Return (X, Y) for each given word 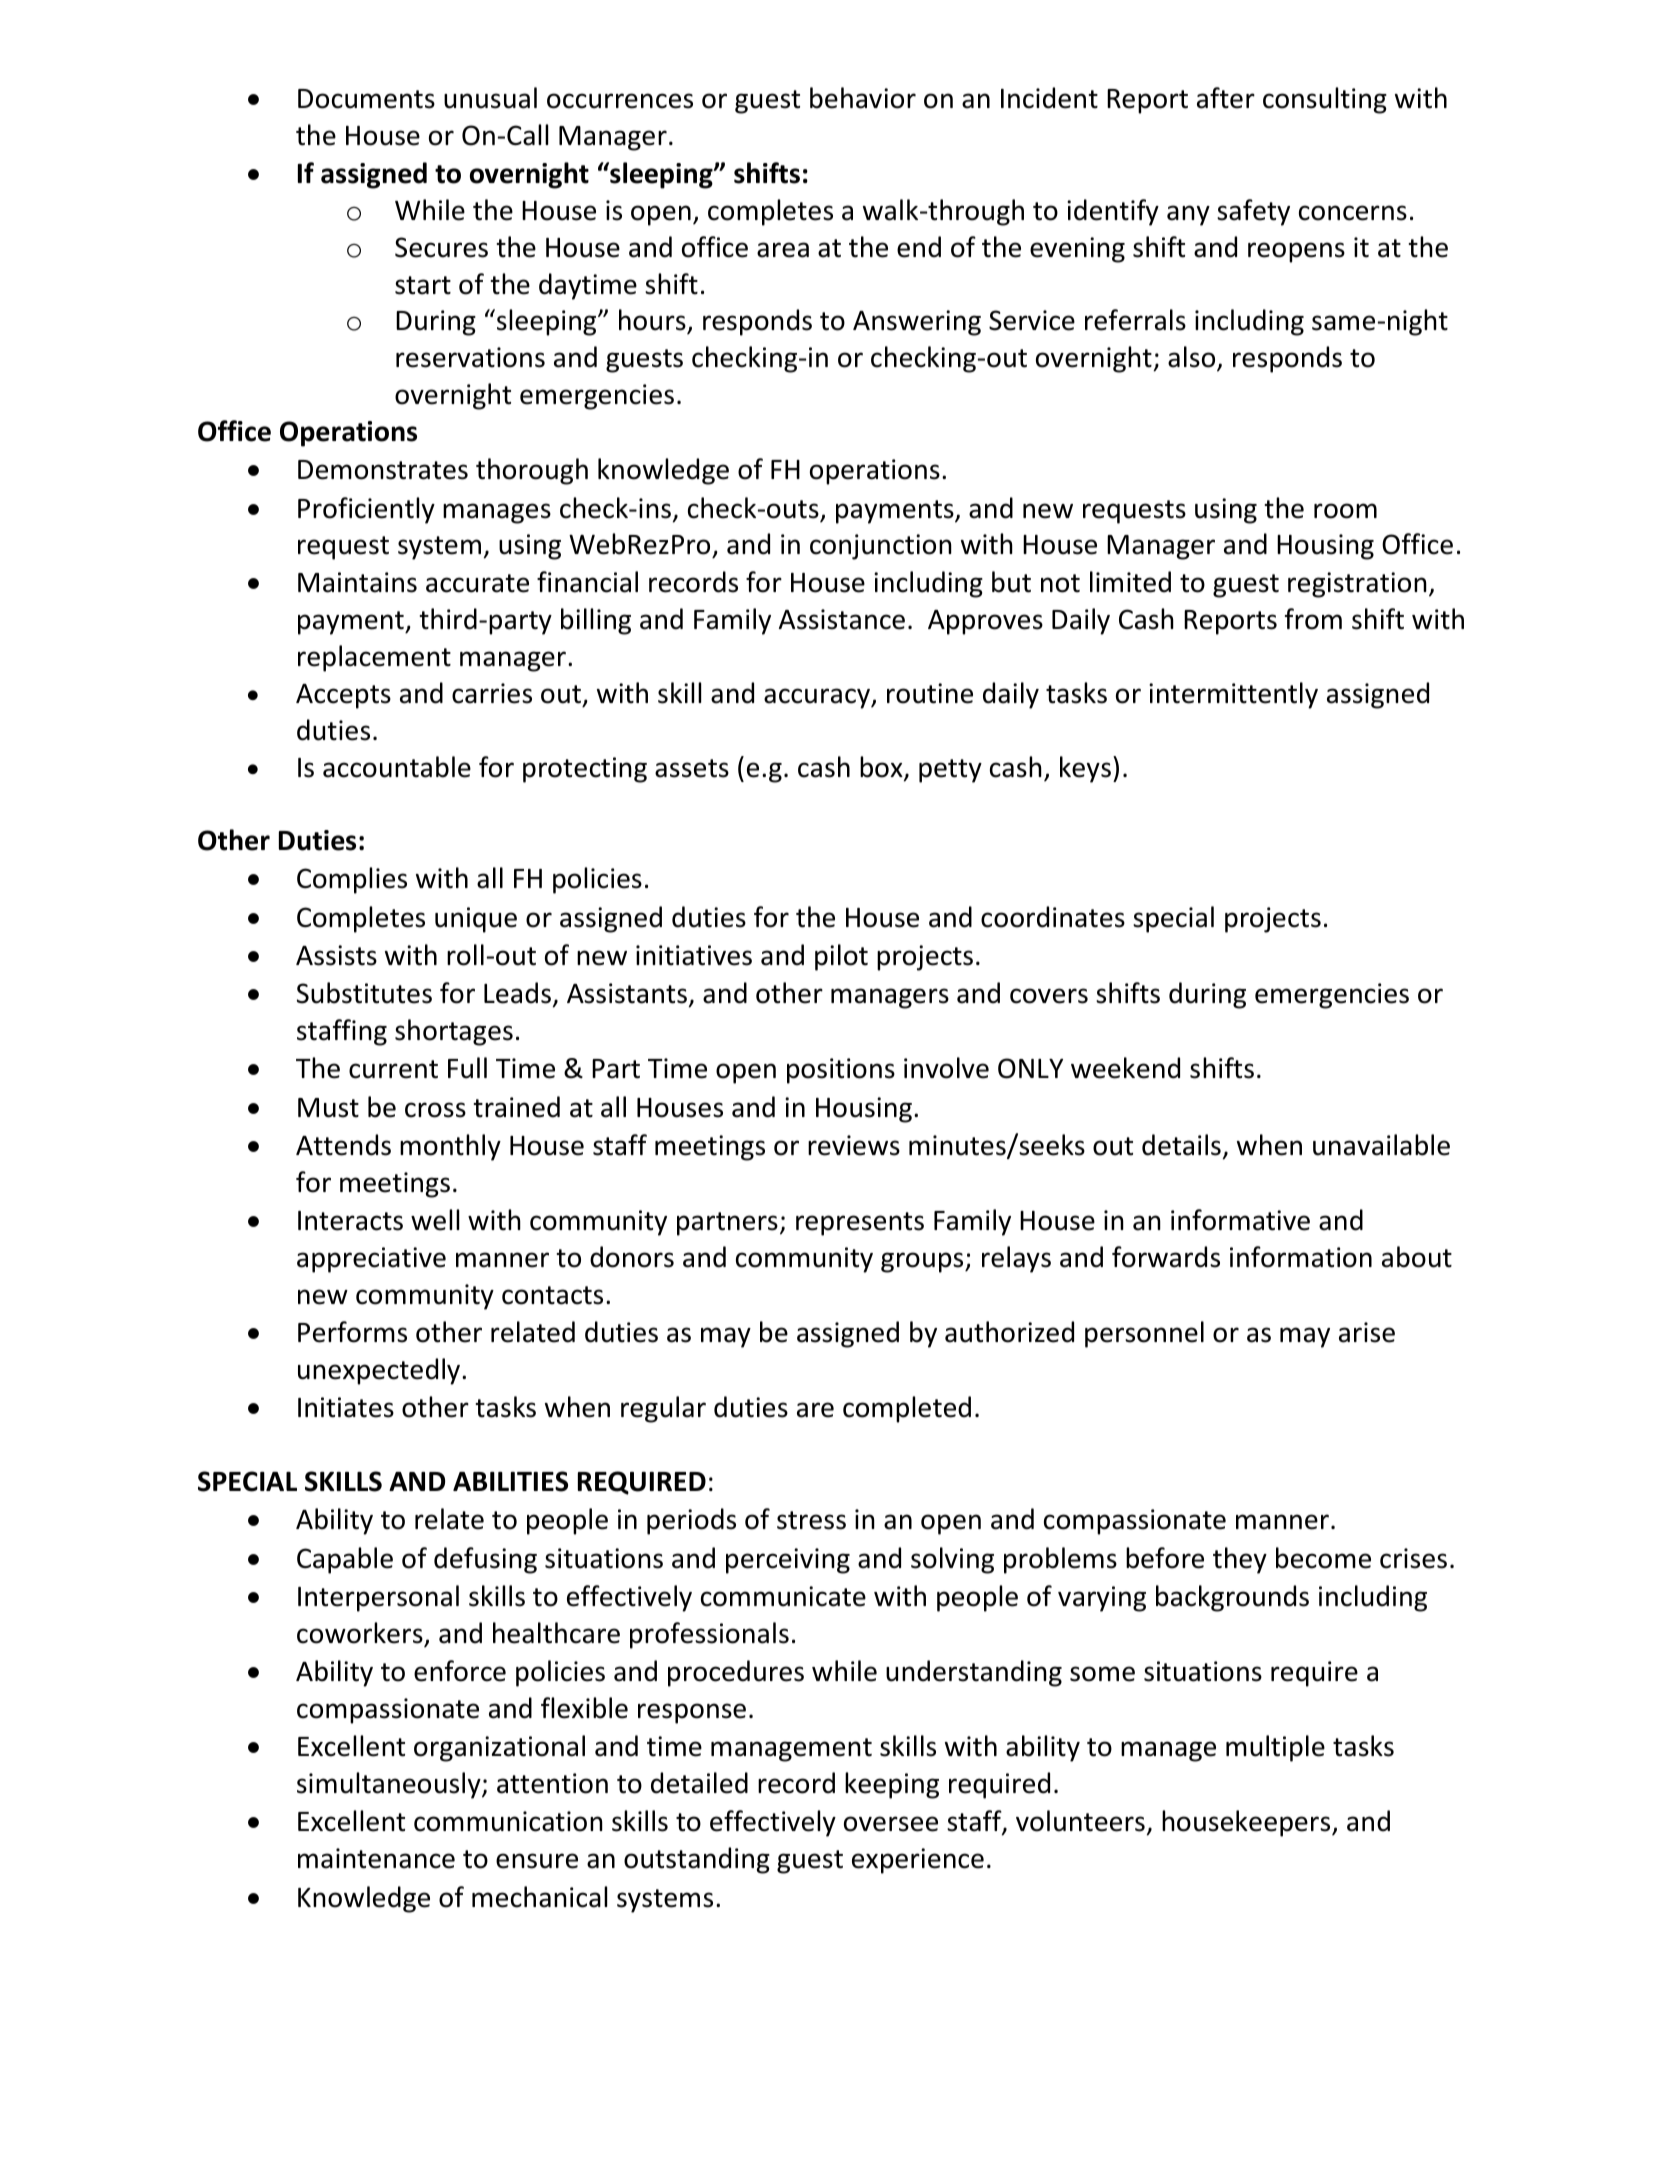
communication (508, 1821)
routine (930, 693)
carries (492, 693)
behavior (863, 98)
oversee (891, 1824)
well (435, 1220)
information (1301, 1257)
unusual (490, 98)
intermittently (1233, 695)
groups (923, 1262)
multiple (1275, 1748)
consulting (1325, 100)
